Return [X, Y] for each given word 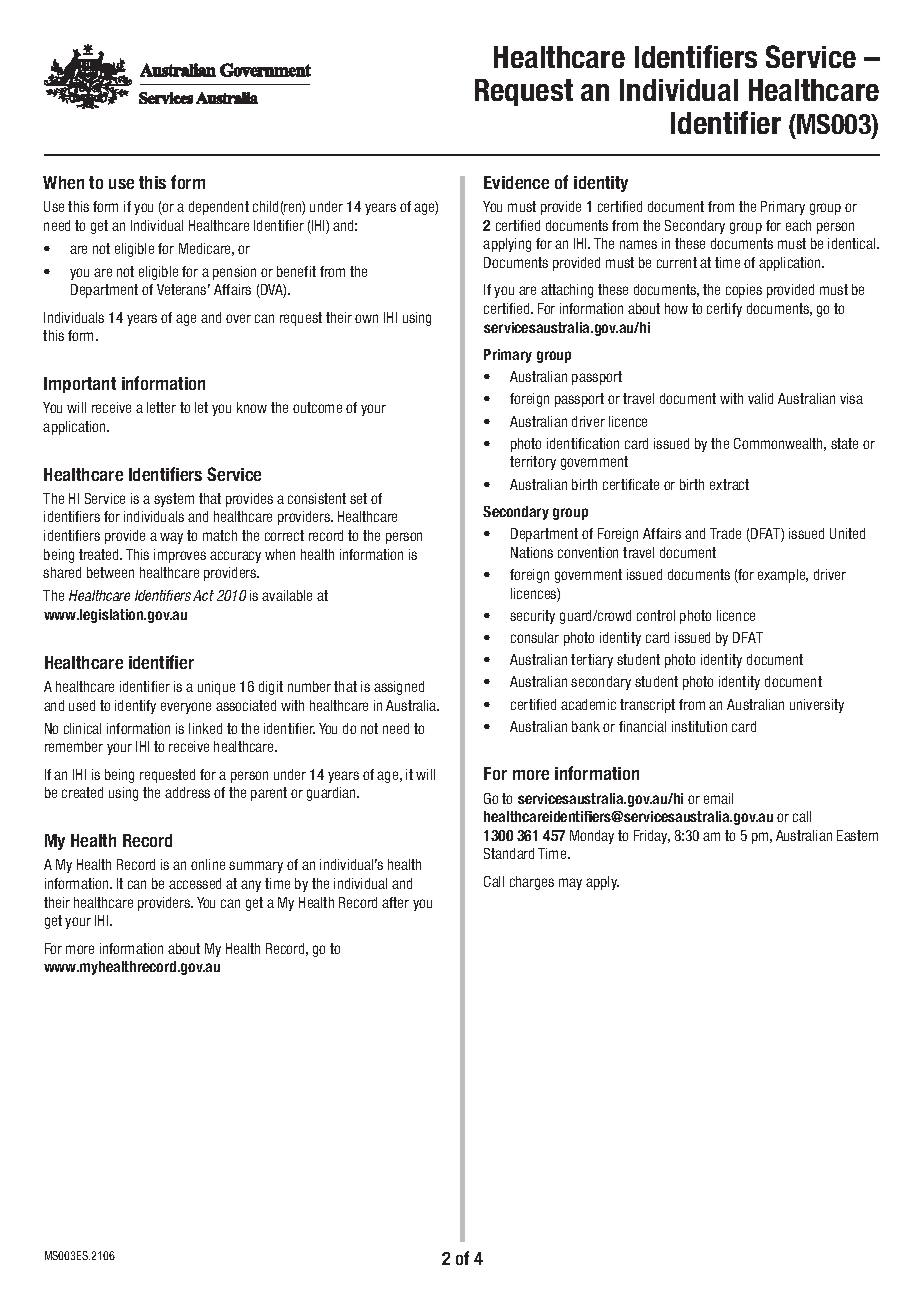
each [798, 225]
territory [533, 463]
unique [216, 688]
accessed [195, 883]
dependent [219, 208]
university [817, 706]
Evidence [516, 182]
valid [760, 398]
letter [161, 407]
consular [535, 637]
